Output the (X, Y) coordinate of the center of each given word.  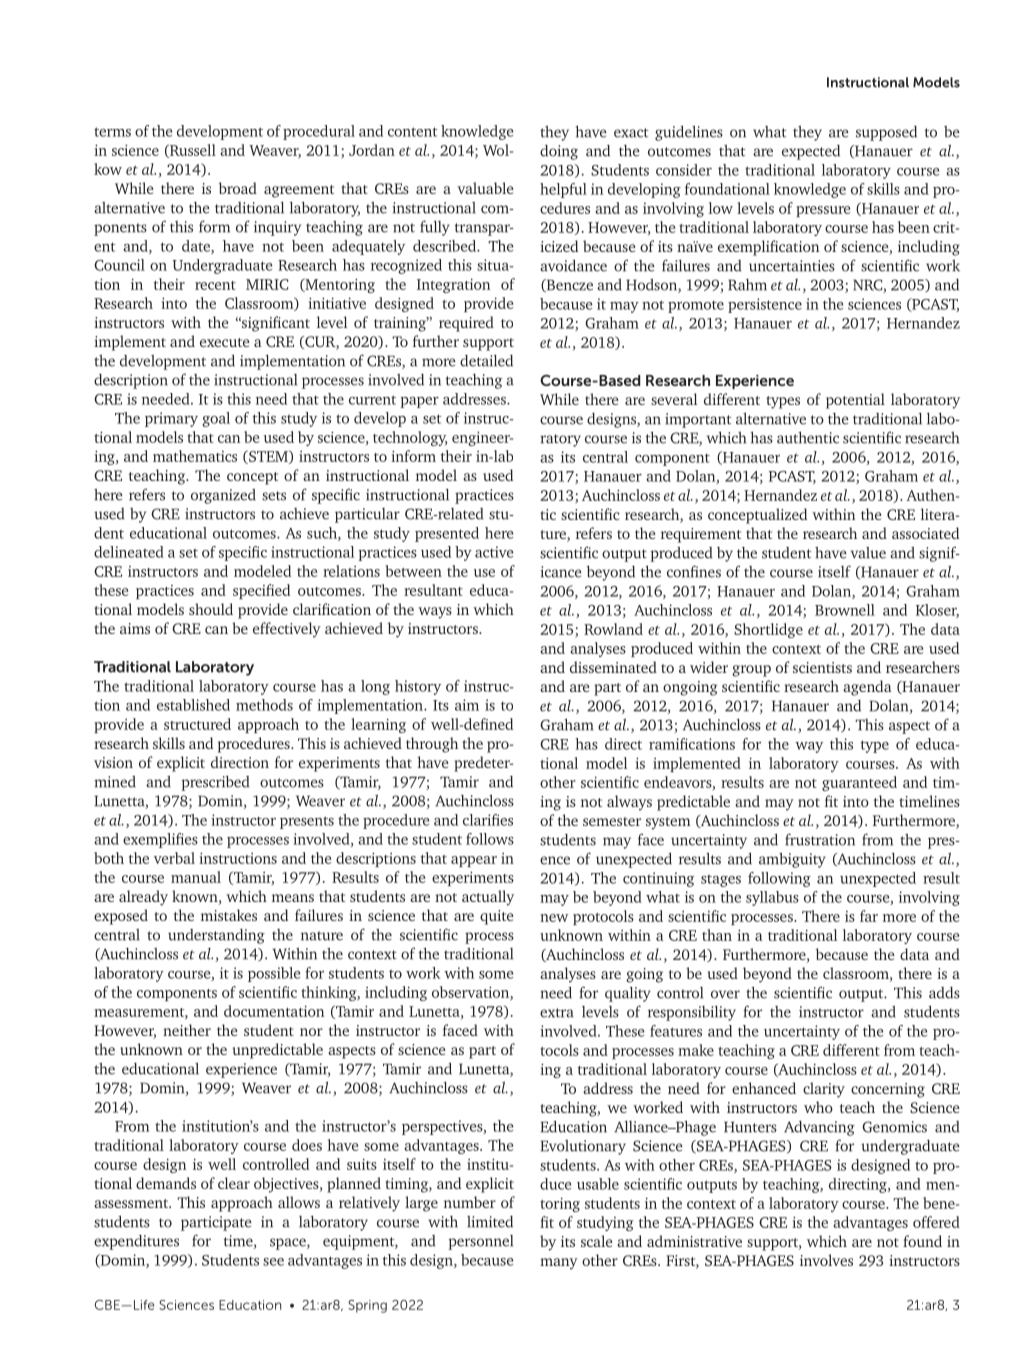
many (559, 1264)
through (432, 745)
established (193, 705)
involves (826, 1260)
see (273, 1262)
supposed (886, 133)
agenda (867, 688)
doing (559, 152)
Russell (192, 151)
